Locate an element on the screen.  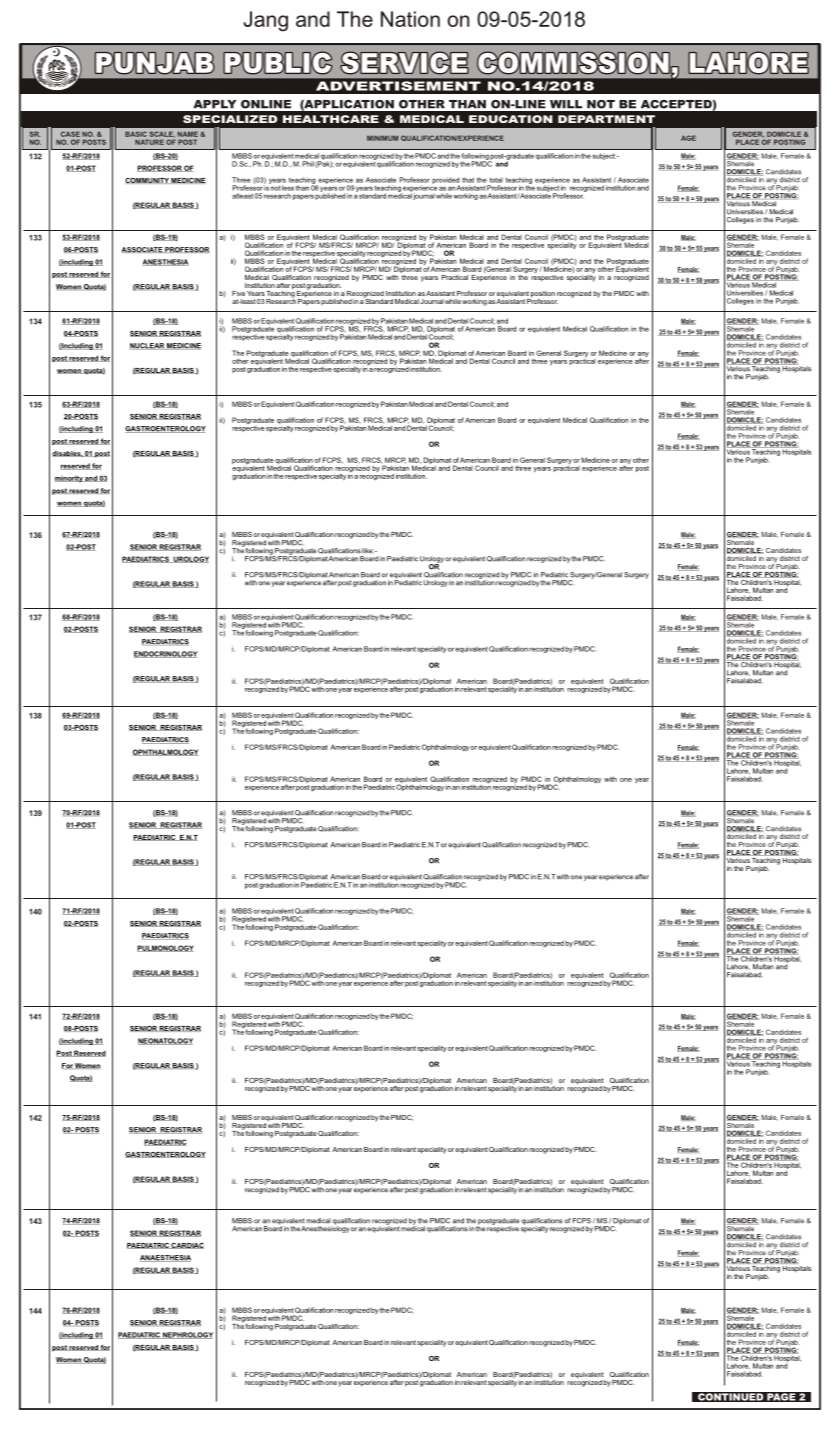
CARDIAC is located at coordinates (187, 1246).
